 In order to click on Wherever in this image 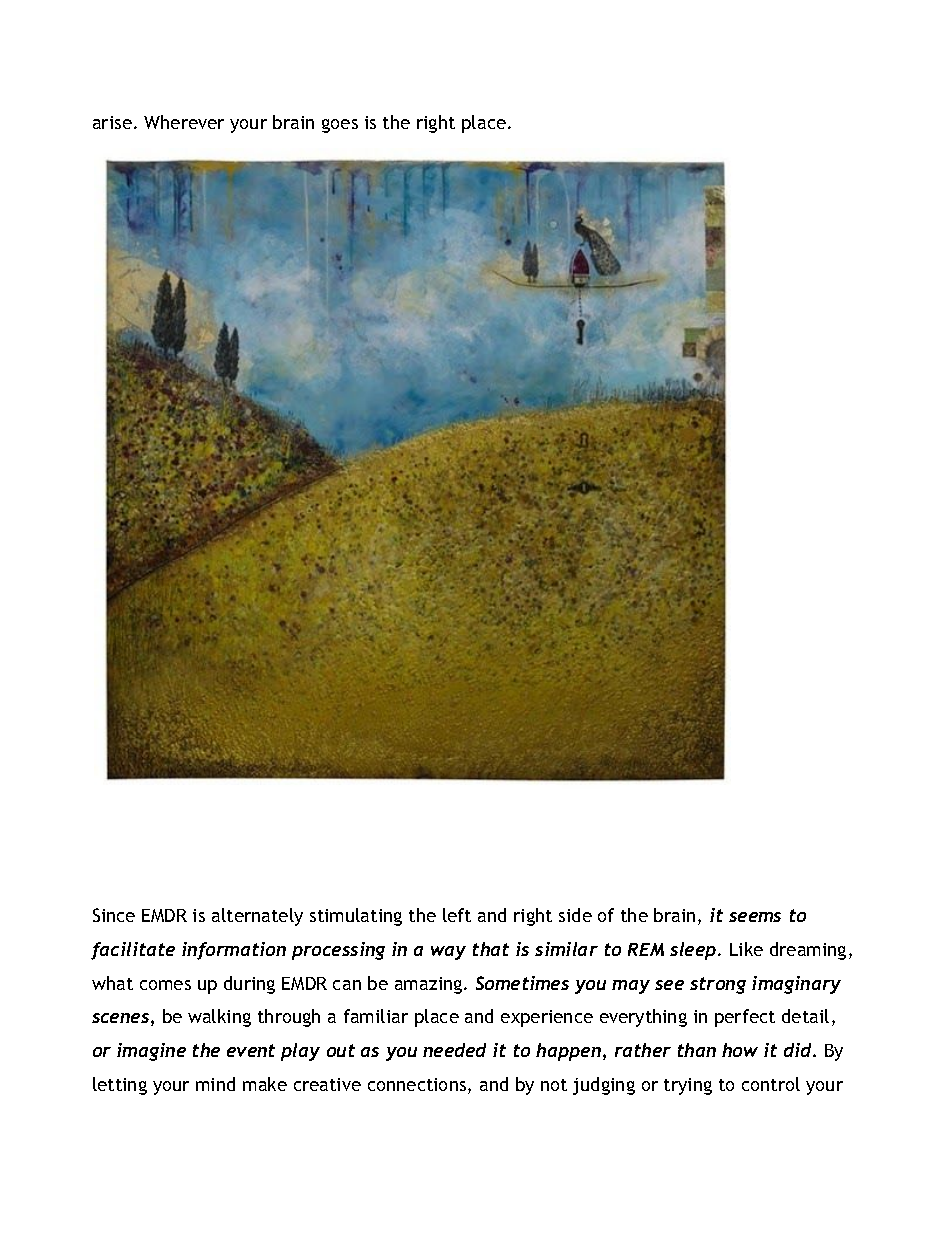, I will do `click(184, 122)`.
